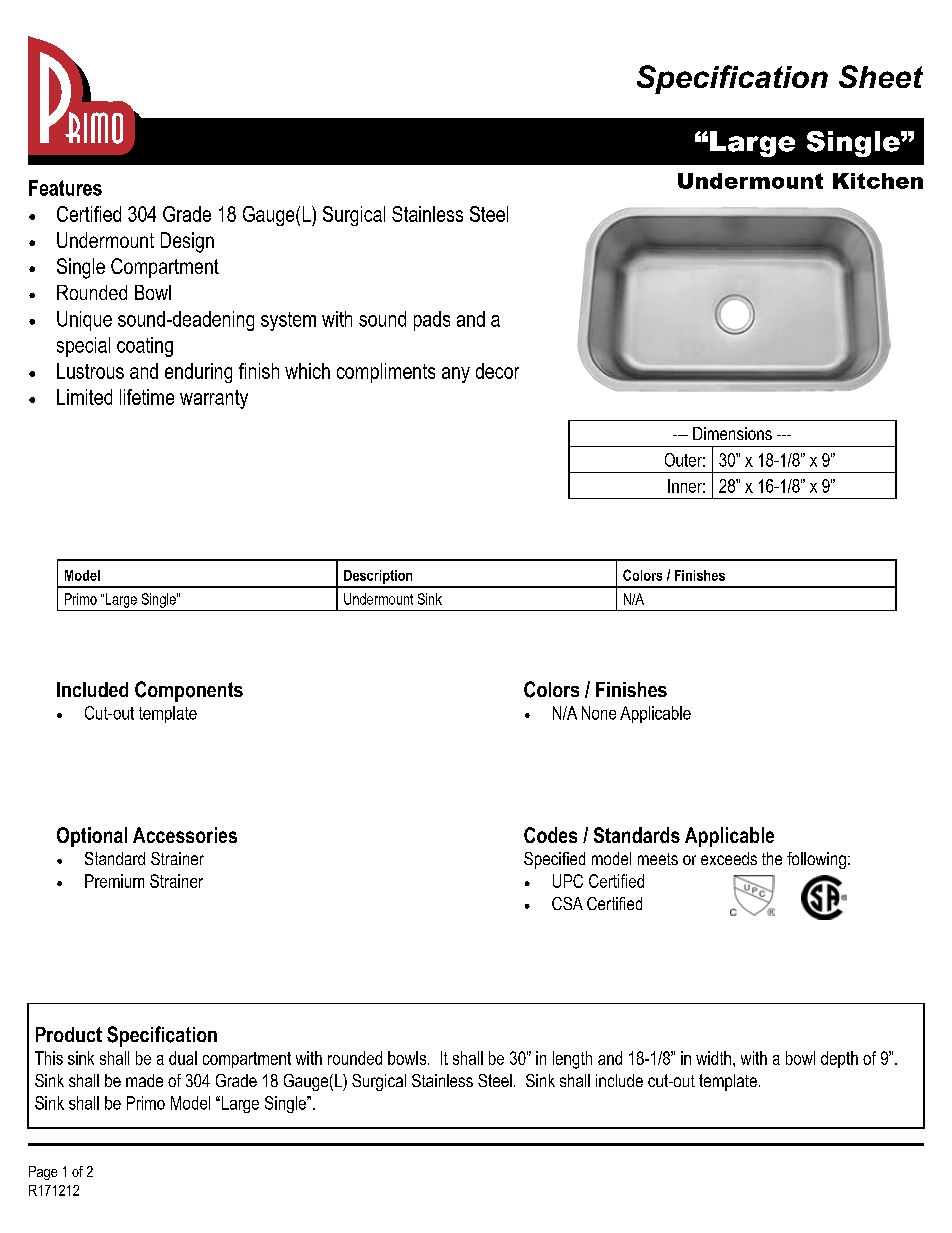 The width and height of the screenshot is (952, 1233). What do you see at coordinates (65, 188) in the screenshot?
I see `Features` at bounding box center [65, 188].
